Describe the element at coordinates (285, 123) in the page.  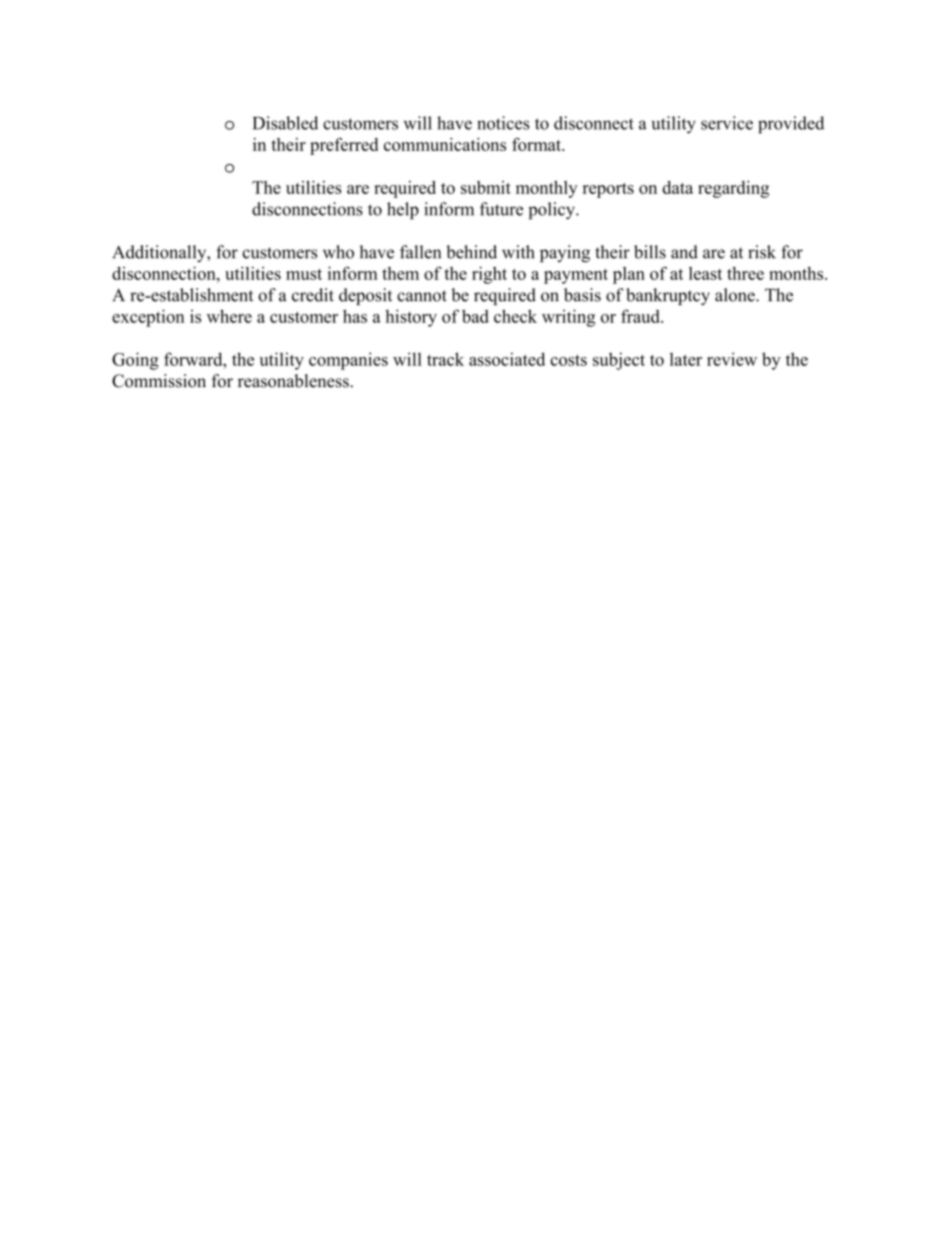
I see `Disabled` at that location.
